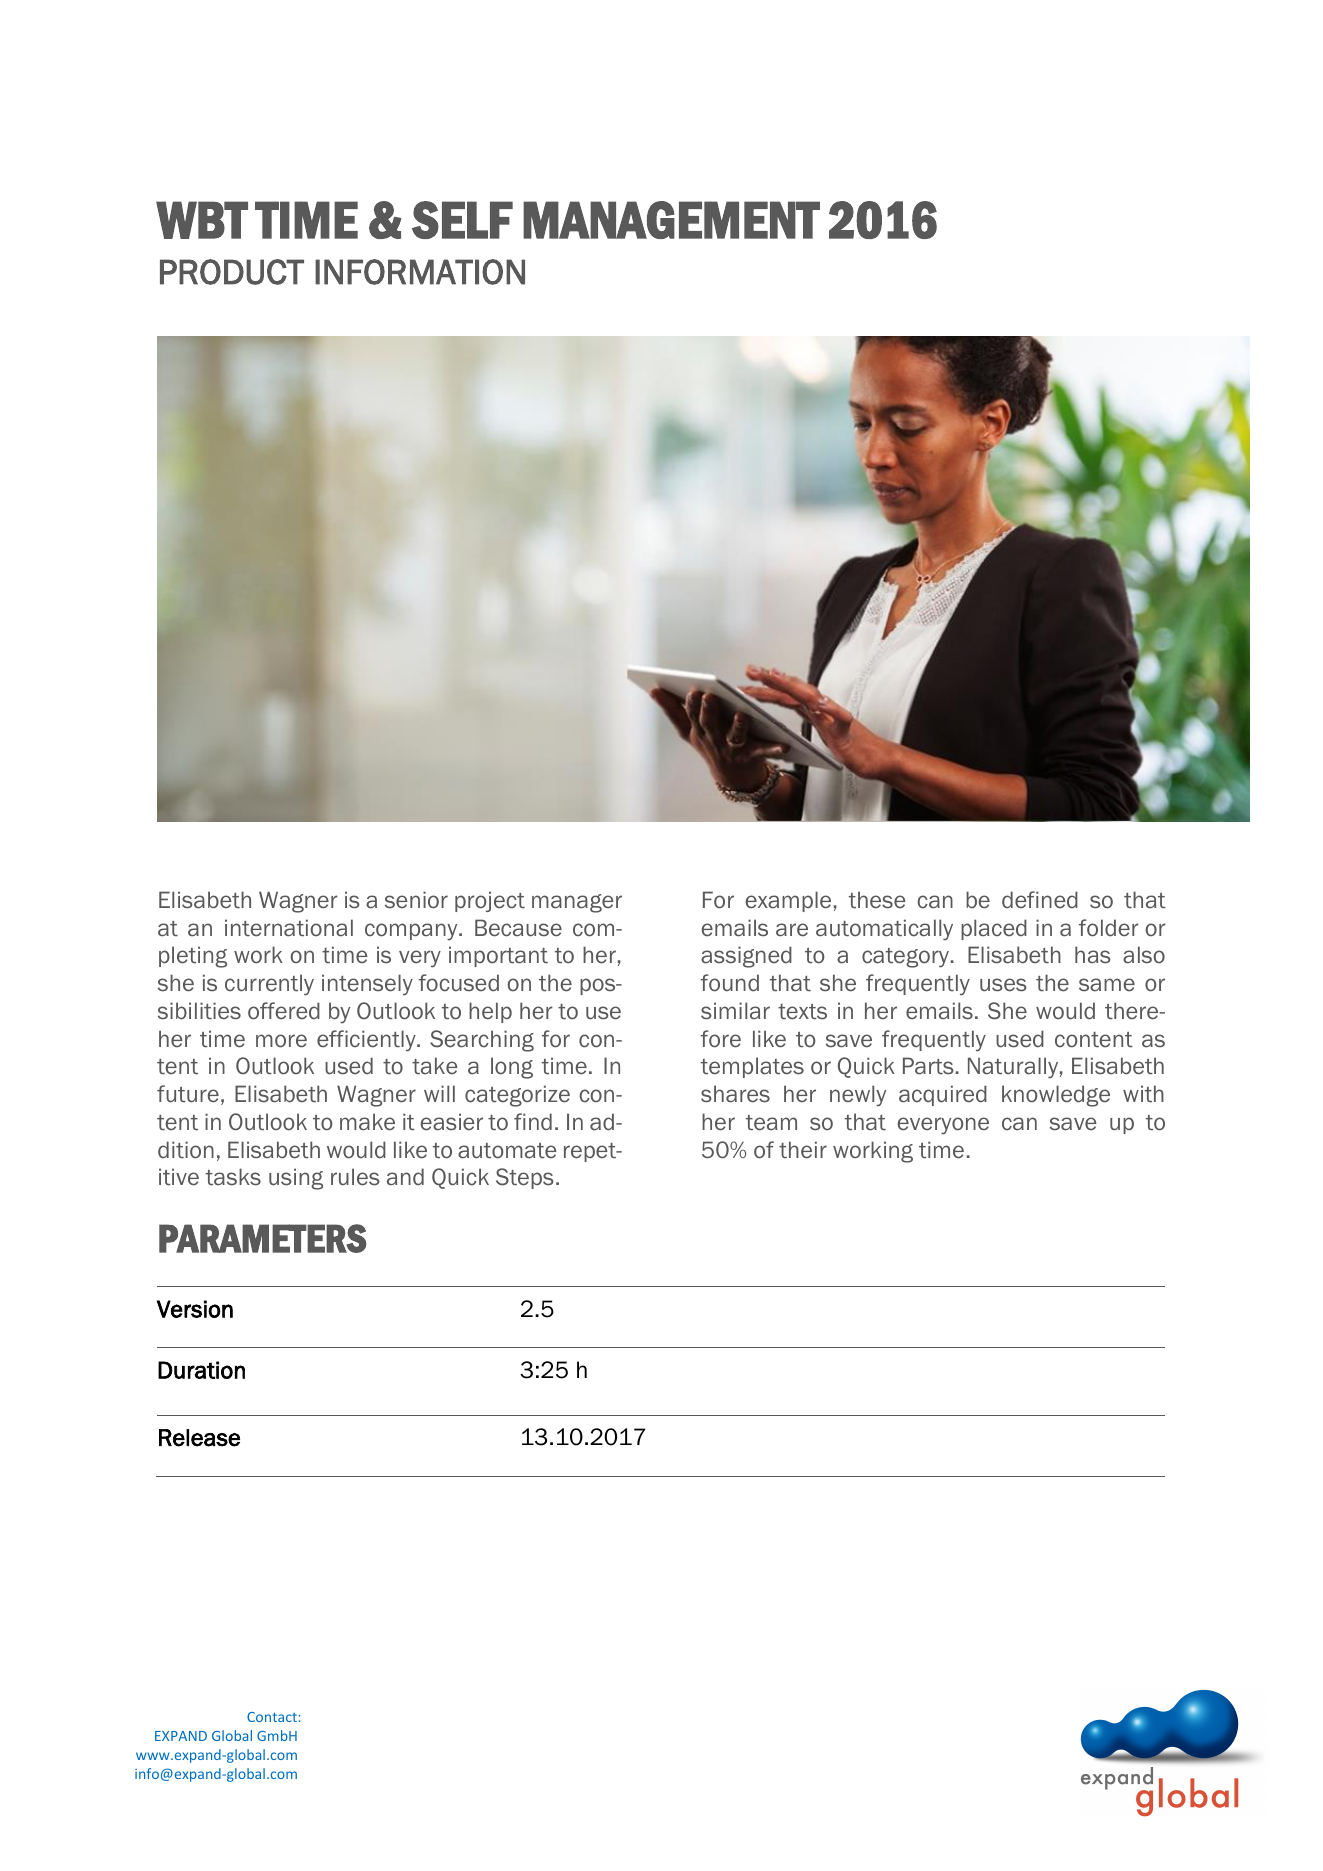 The image size is (1323, 1871). What do you see at coordinates (269, 985) in the document?
I see `currently` at bounding box center [269, 985].
